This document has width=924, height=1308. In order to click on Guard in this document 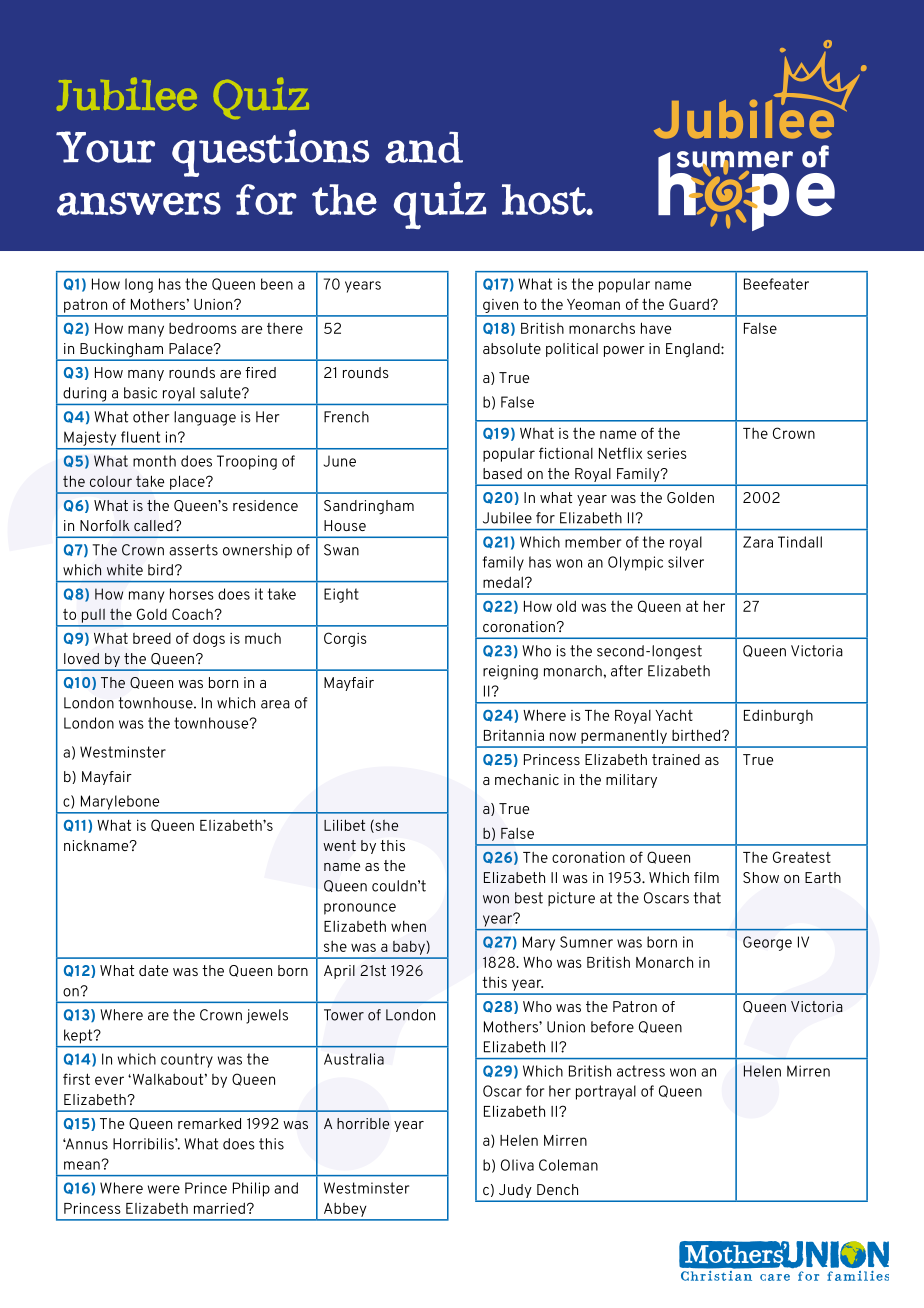, I will do `click(689, 304)`.
